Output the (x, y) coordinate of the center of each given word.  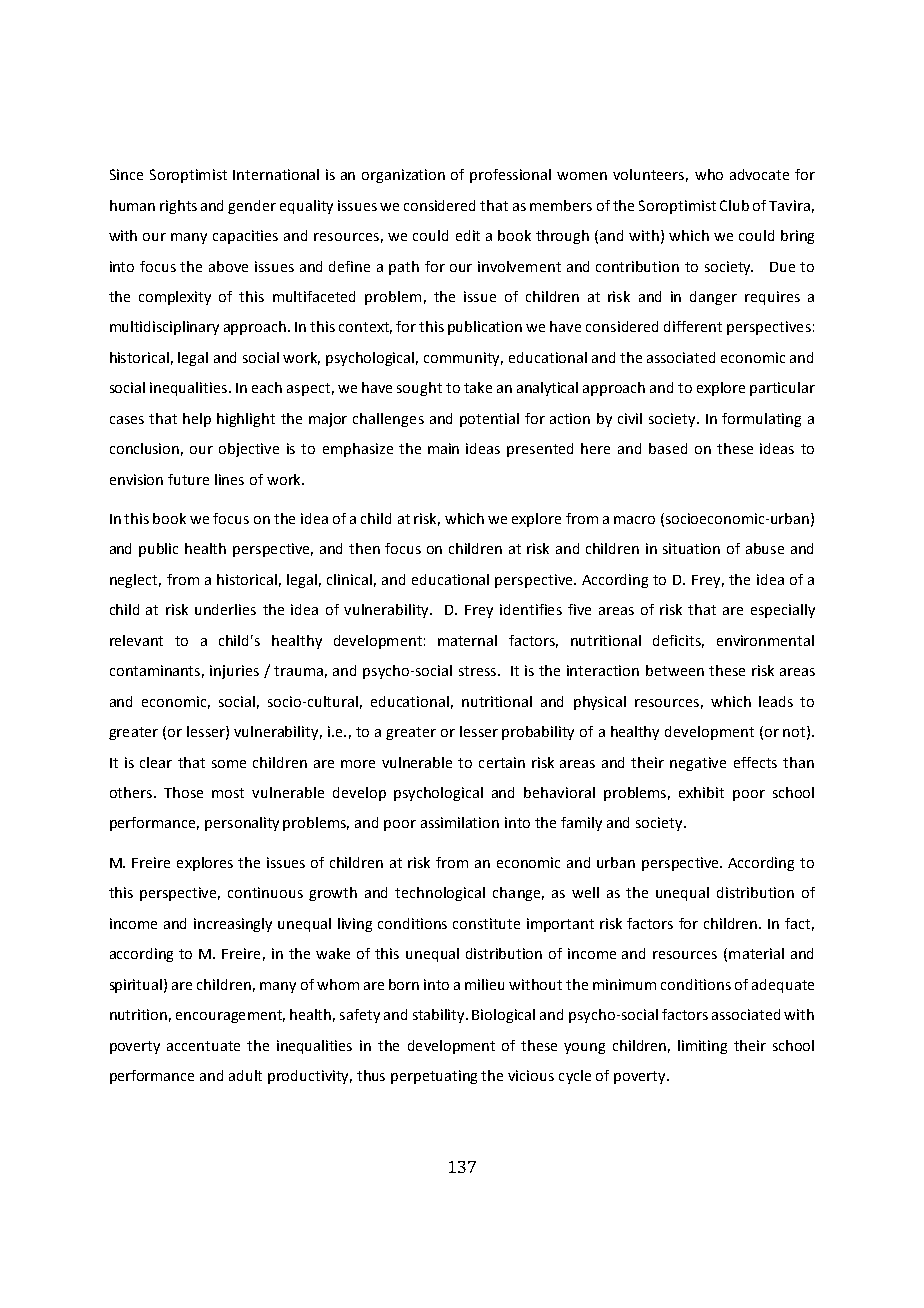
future (188, 479)
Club (734, 205)
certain (502, 762)
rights (178, 207)
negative (698, 764)
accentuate (203, 1046)
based (668, 448)
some (229, 764)
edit (468, 235)
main (443, 448)
